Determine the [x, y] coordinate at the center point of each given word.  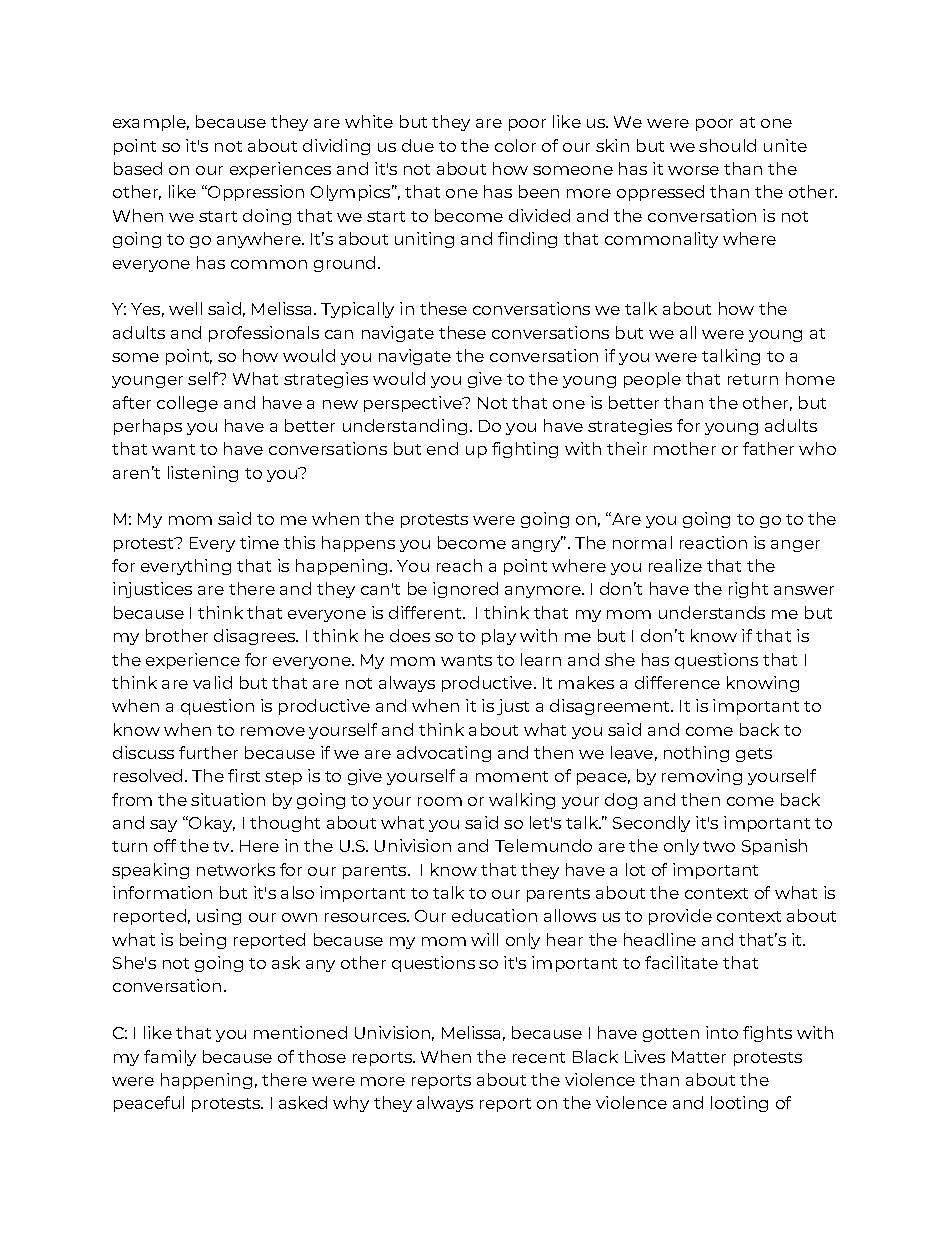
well [185, 308]
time [259, 542]
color [515, 145]
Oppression [255, 193]
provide [680, 917]
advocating [444, 754]
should [727, 145]
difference [677, 682]
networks [236, 869]
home [810, 378]
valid [212, 682]
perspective [414, 404]
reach [459, 565]
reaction [713, 542]
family [170, 1058]
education [494, 915]
